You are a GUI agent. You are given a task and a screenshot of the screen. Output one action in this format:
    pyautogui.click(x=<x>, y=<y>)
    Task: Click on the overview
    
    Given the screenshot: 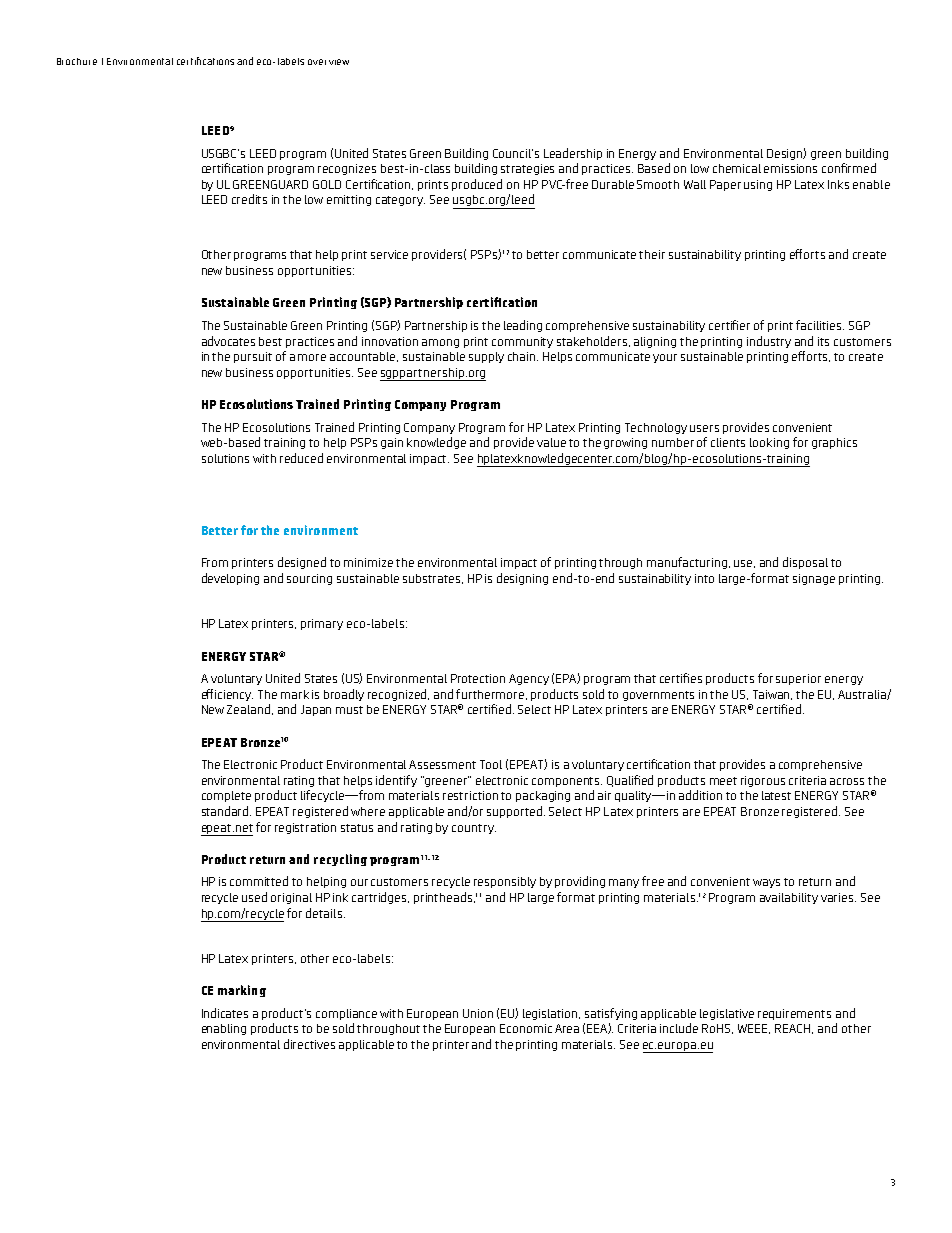 What is the action you would take?
    pyautogui.click(x=328, y=62)
